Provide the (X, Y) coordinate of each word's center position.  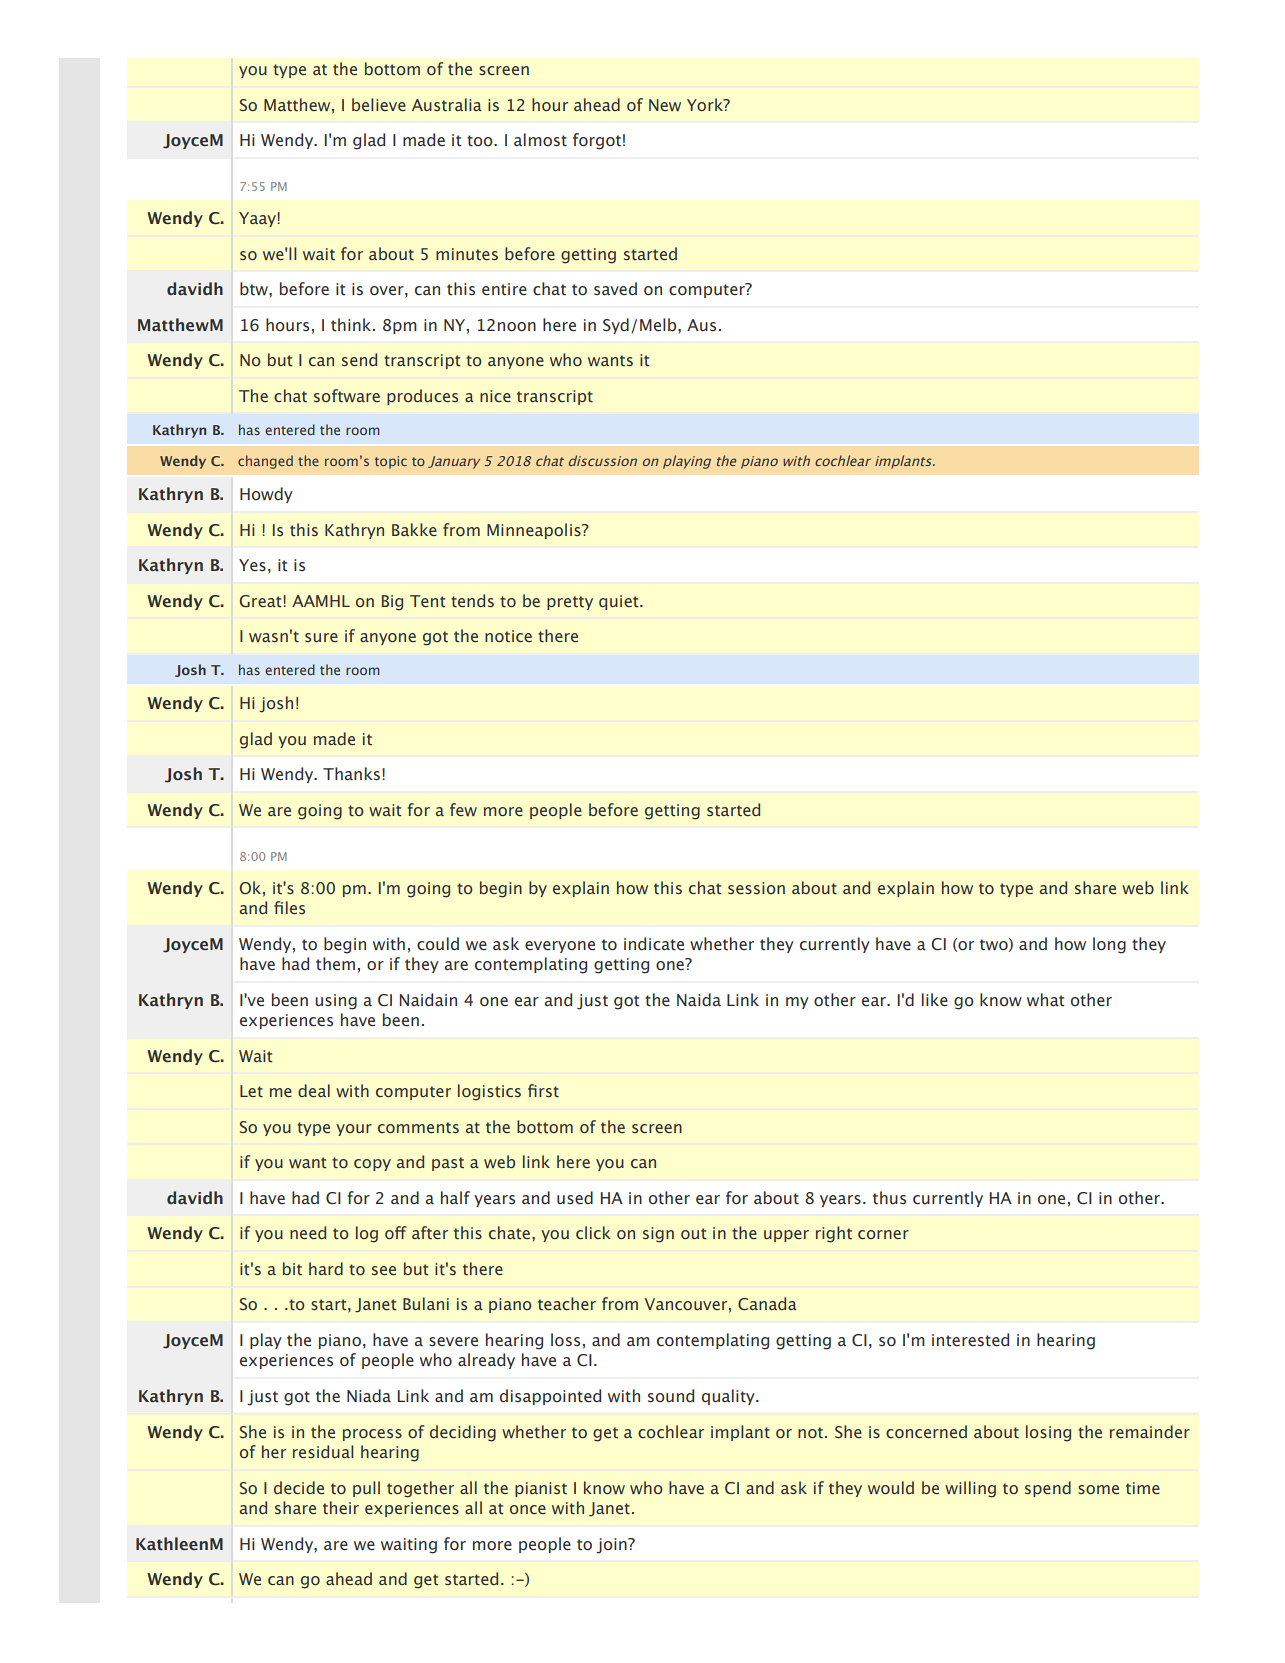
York (706, 104)
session (756, 888)
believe (379, 104)
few (463, 810)
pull (366, 1489)
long (1109, 945)
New (665, 105)
